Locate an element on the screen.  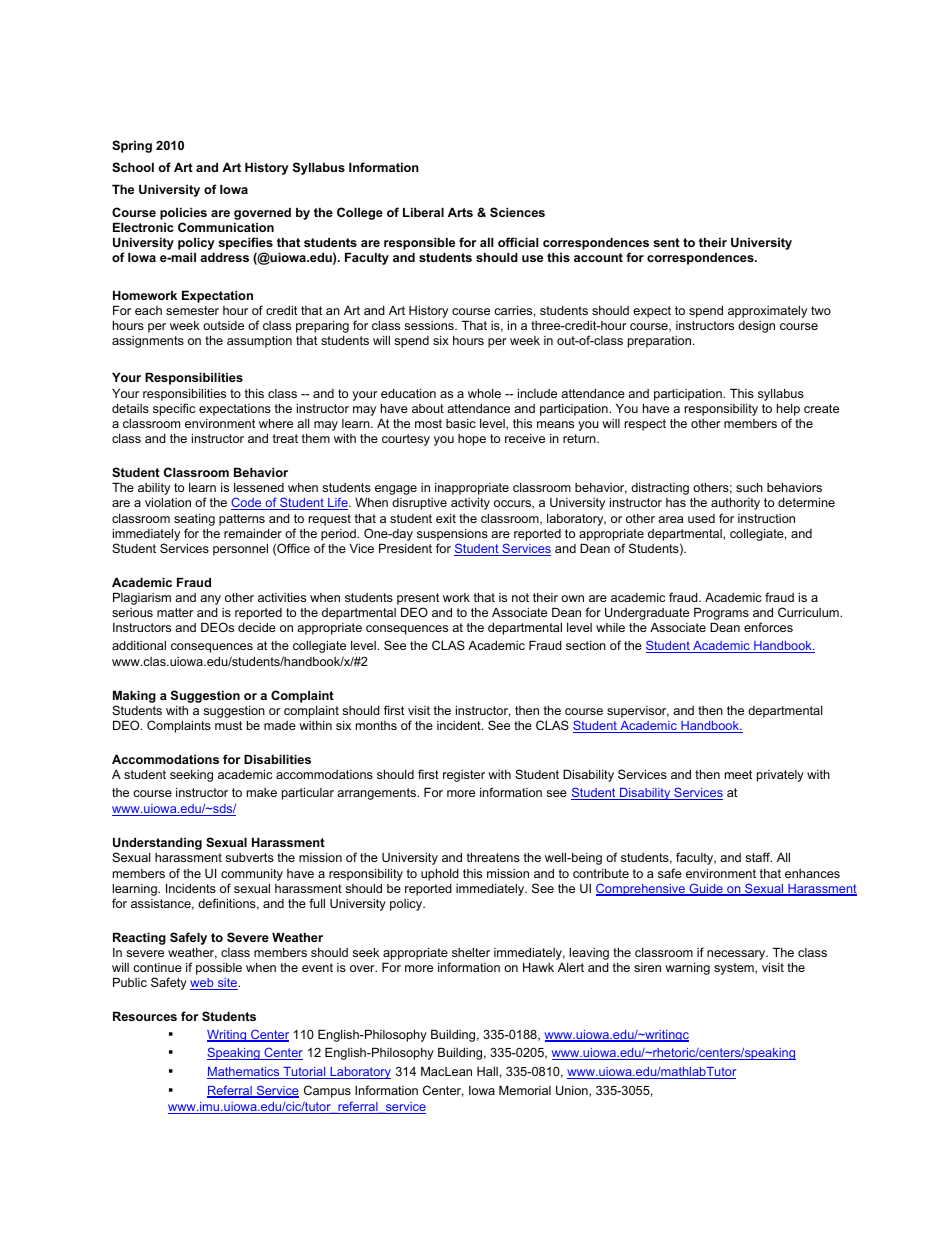
threatens is located at coordinates (493, 857).
